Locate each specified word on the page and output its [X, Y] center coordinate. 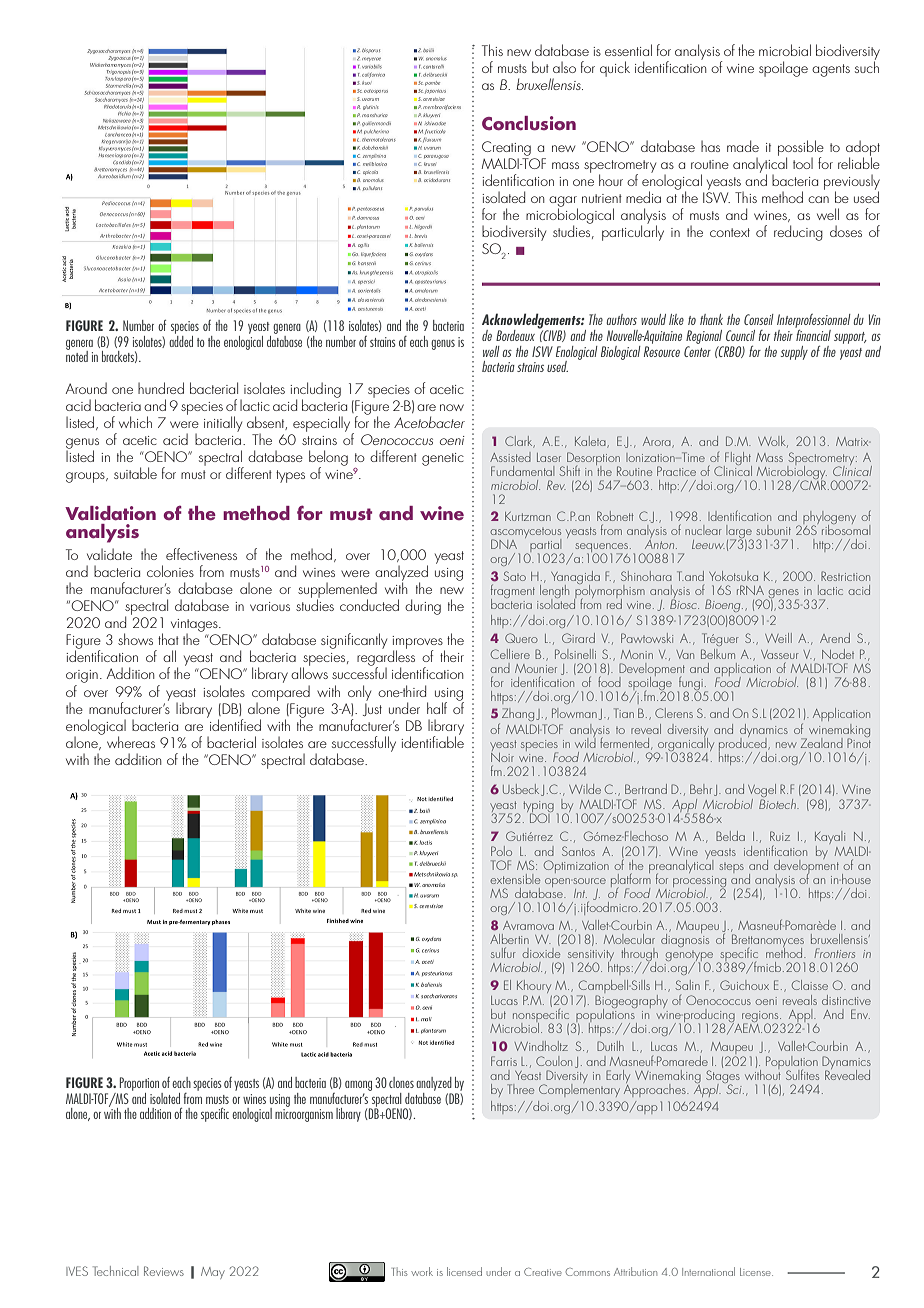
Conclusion [529, 123]
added [181, 340]
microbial [785, 50]
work [422, 1271]
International [708, 1271]
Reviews [164, 1271]
